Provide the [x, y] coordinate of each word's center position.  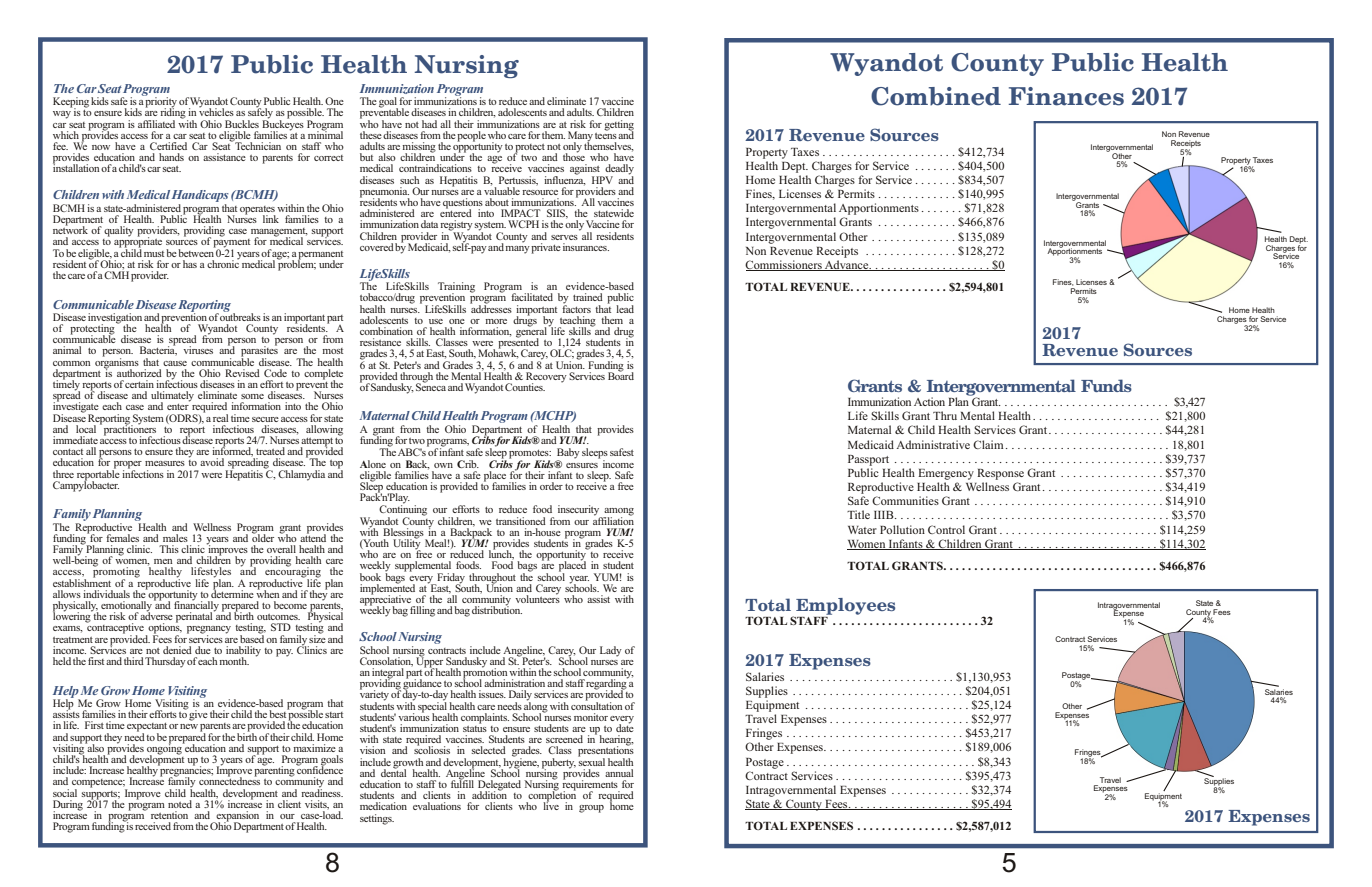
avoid [212, 462]
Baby [568, 454]
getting [619, 126]
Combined [936, 96]
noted [180, 804]
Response [1000, 474]
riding [174, 113]
